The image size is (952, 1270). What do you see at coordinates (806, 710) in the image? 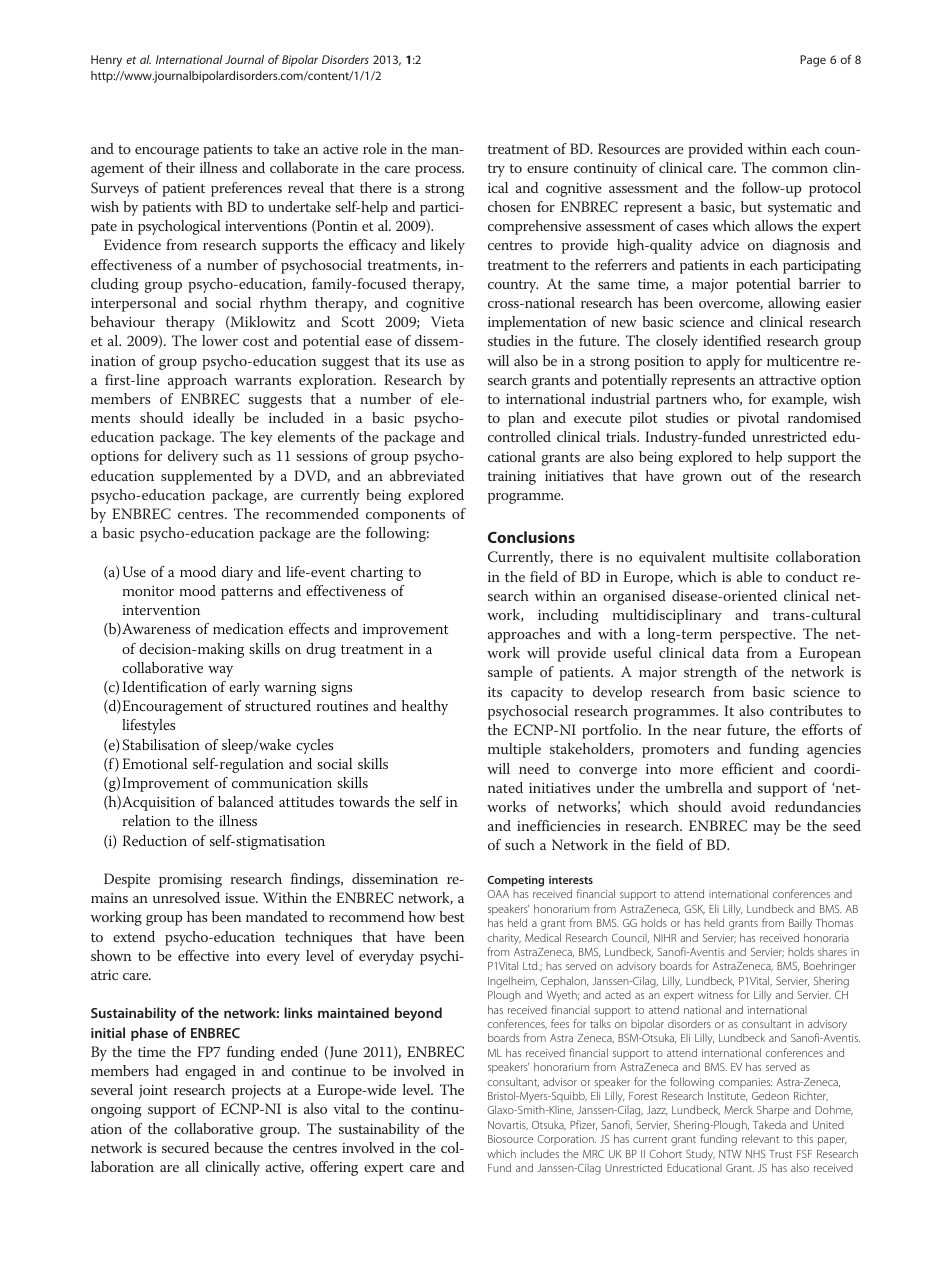
I see `contributes` at bounding box center [806, 710].
